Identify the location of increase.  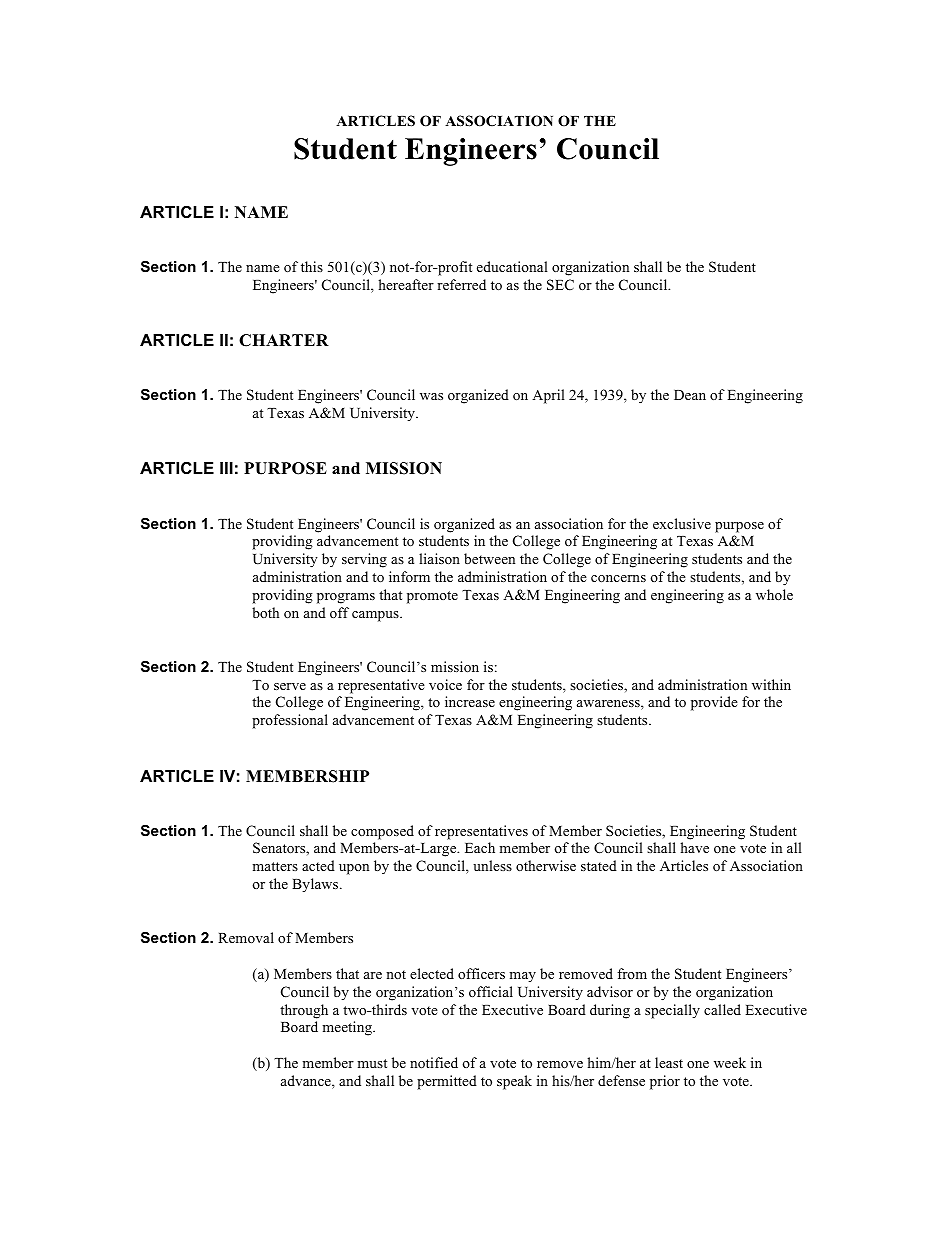
(470, 701).
